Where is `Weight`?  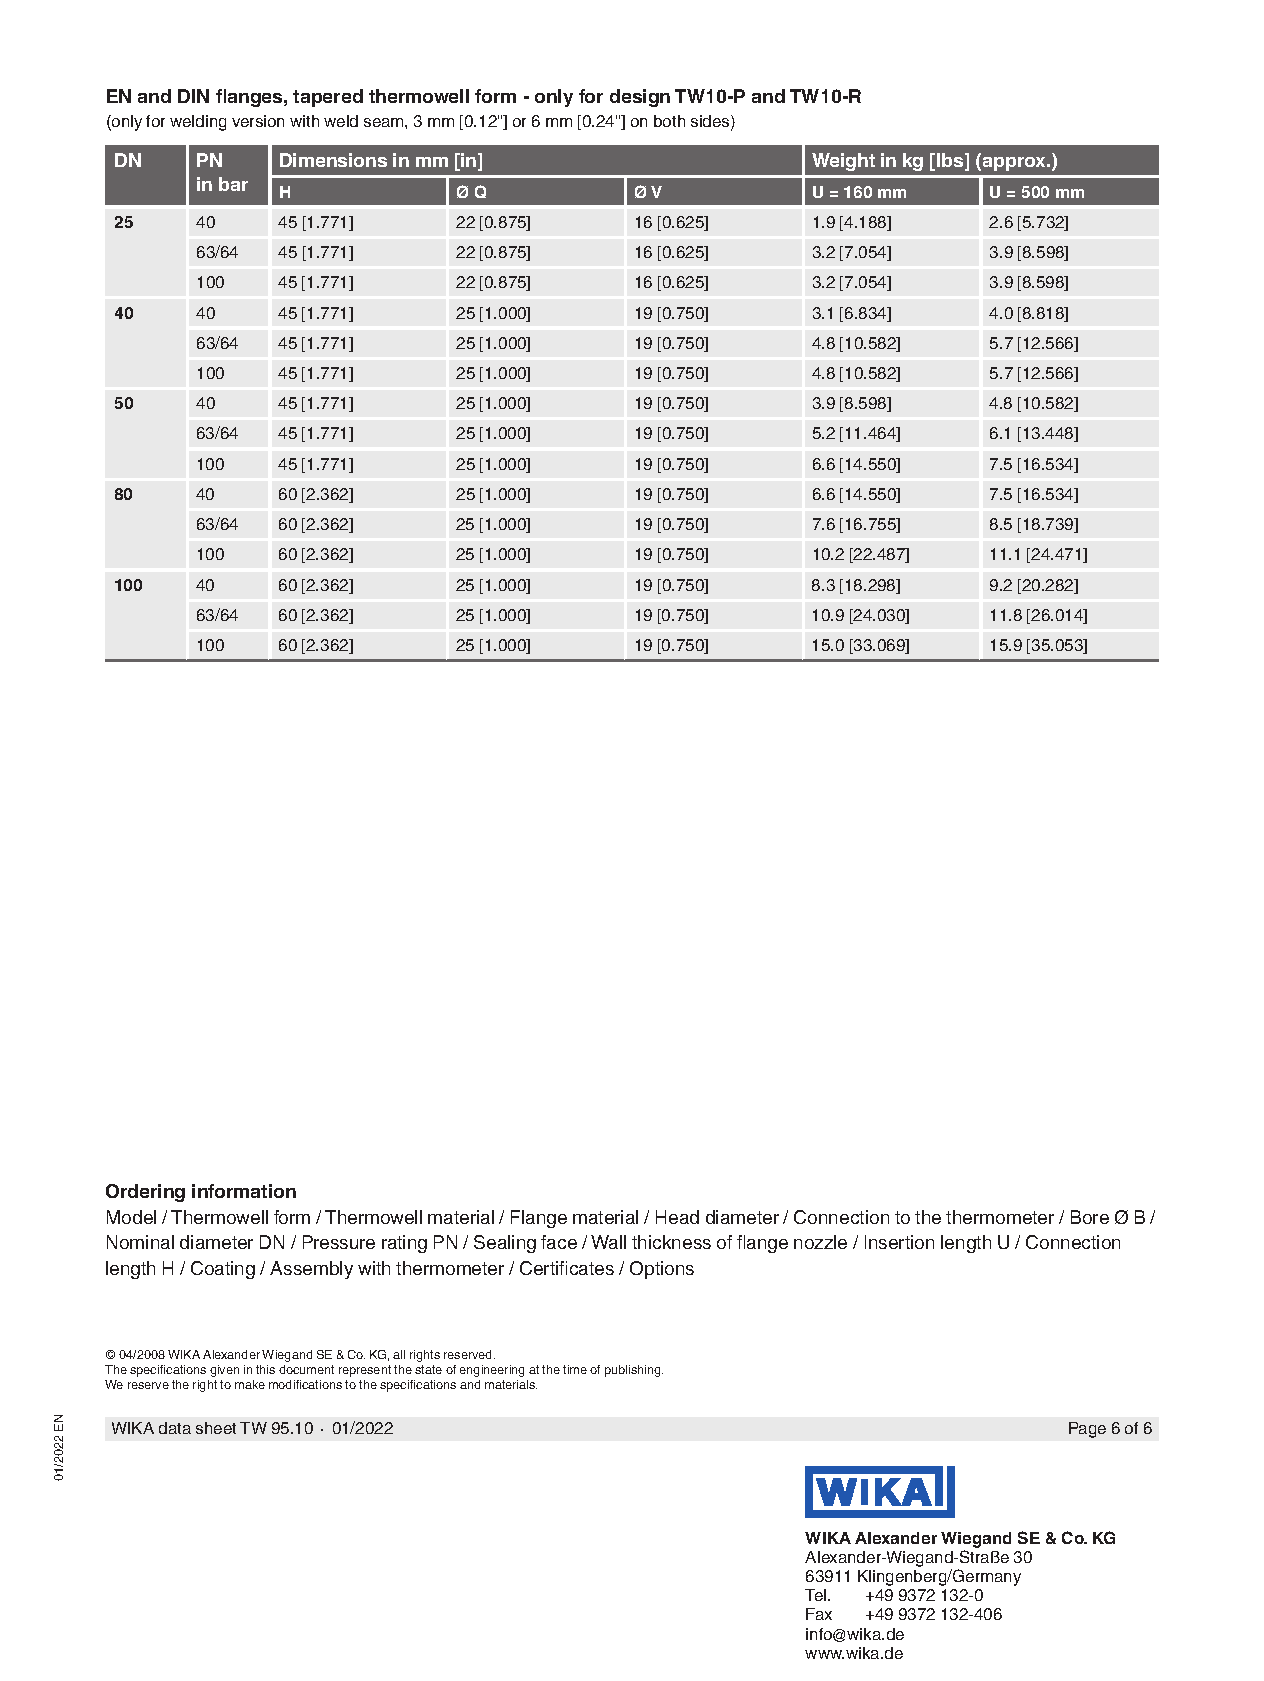 Weight is located at coordinates (843, 162).
